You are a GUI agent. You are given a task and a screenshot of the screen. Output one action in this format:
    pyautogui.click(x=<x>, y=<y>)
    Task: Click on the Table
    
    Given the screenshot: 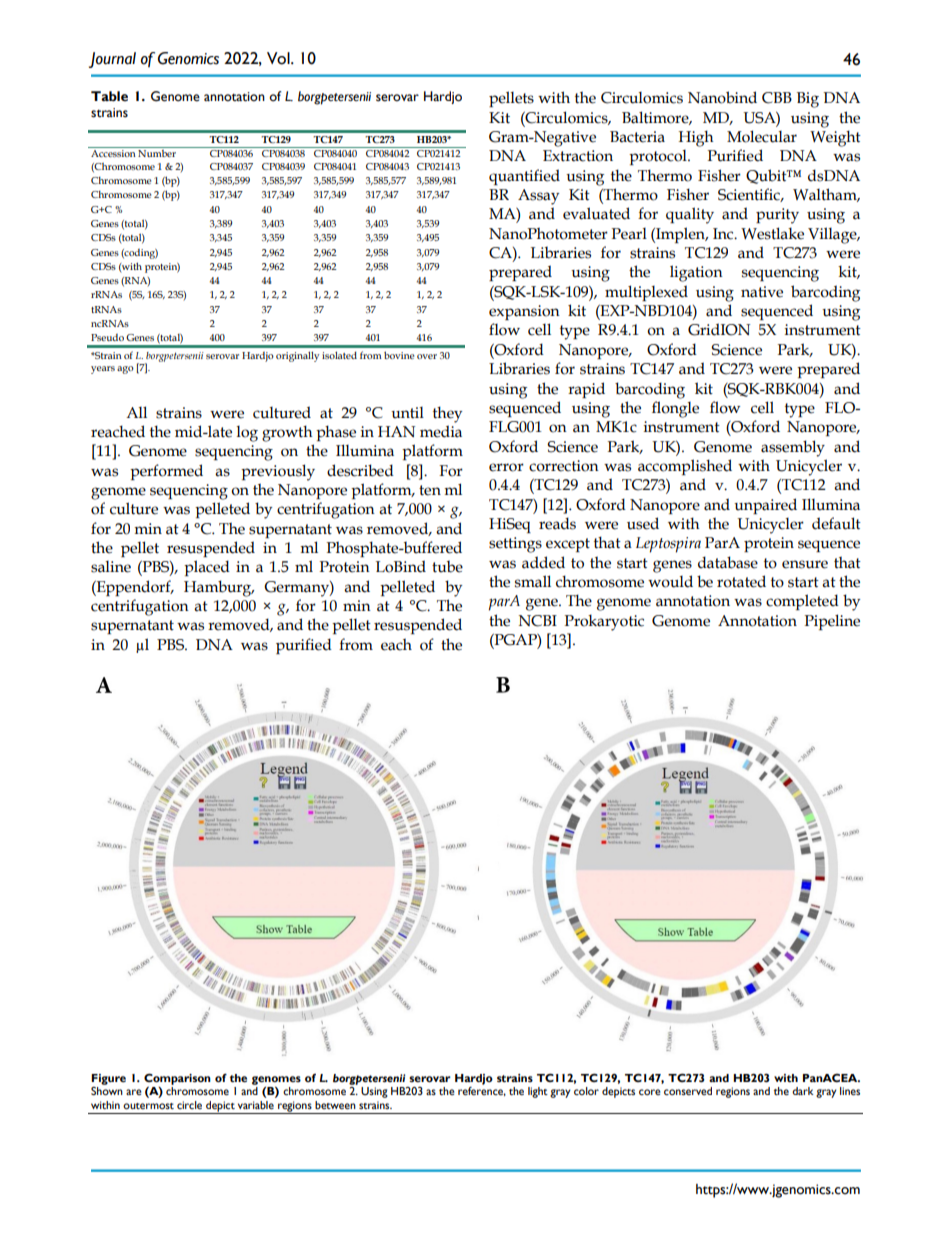 What is the action you would take?
    pyautogui.click(x=109, y=96)
